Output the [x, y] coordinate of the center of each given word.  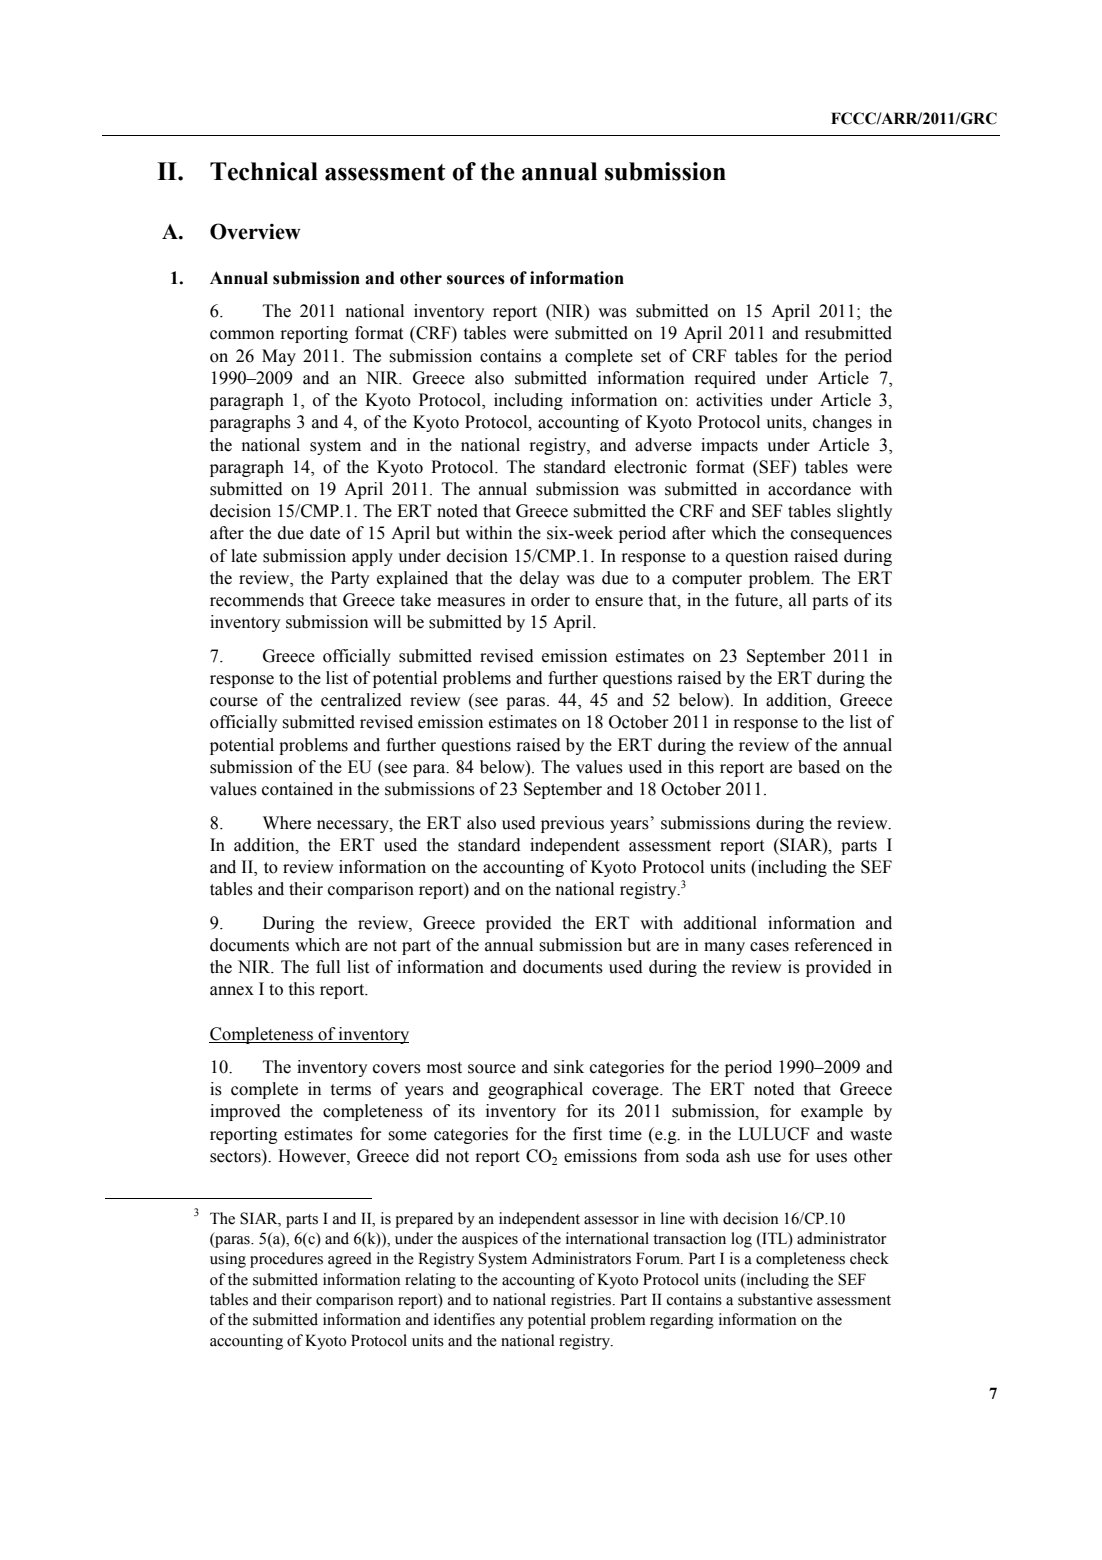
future [757, 601]
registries [582, 1301]
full [328, 967]
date [325, 533]
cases [769, 947]
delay [539, 579]
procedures [286, 1260]
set [651, 357]
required [725, 379]
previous [572, 824]
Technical [264, 171]
